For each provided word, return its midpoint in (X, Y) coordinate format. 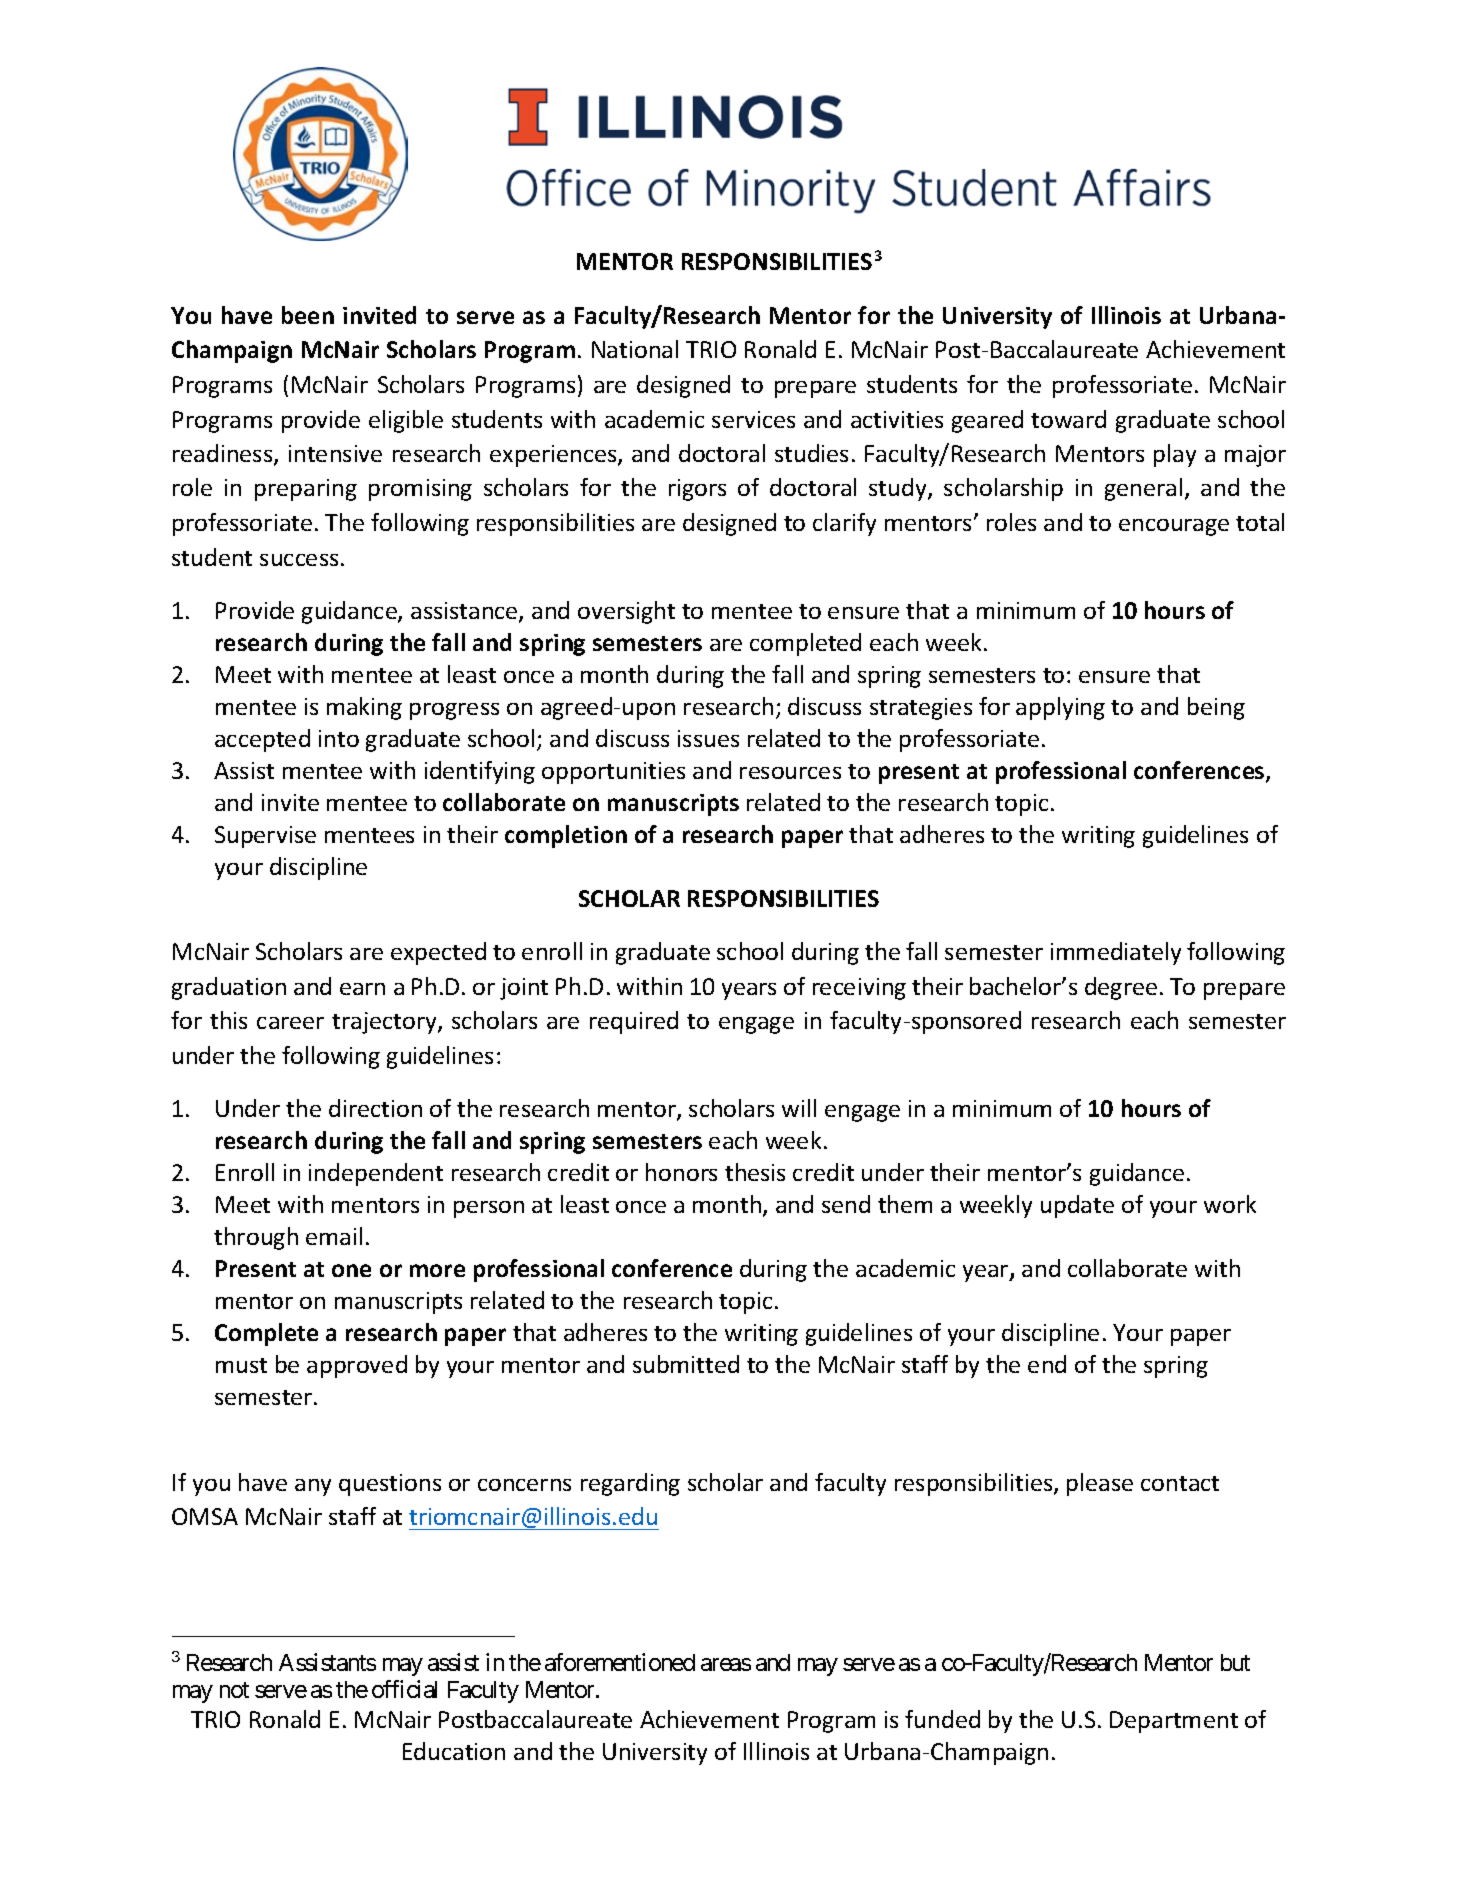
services (753, 419)
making (364, 708)
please (1100, 1484)
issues (708, 738)
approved (357, 1366)
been (308, 315)
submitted (686, 1364)
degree (1121, 988)
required (634, 1022)
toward (1068, 419)
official (404, 1689)
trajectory (385, 1023)
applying (1060, 708)
